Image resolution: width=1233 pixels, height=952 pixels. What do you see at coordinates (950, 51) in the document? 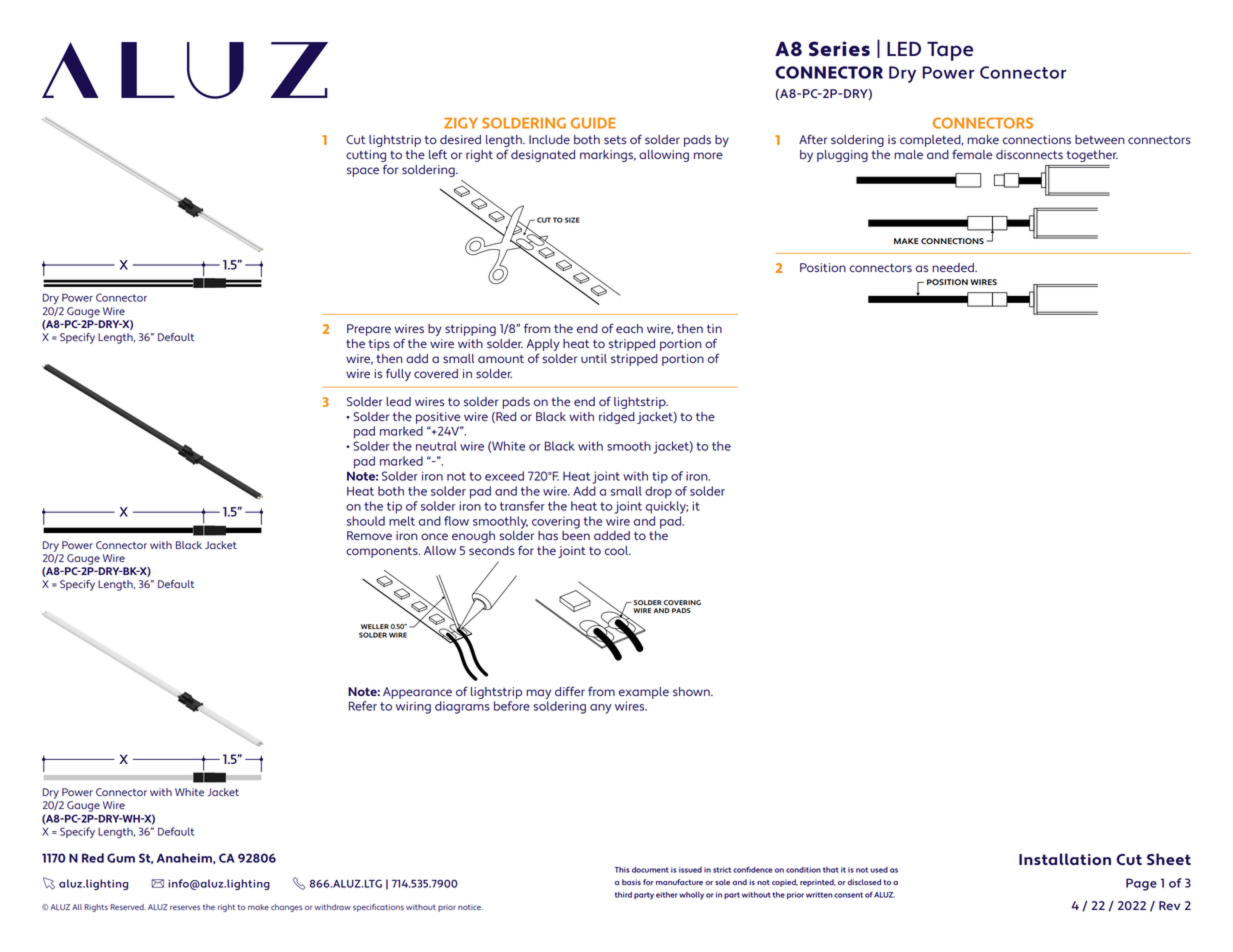
I see `Tape` at bounding box center [950, 51].
